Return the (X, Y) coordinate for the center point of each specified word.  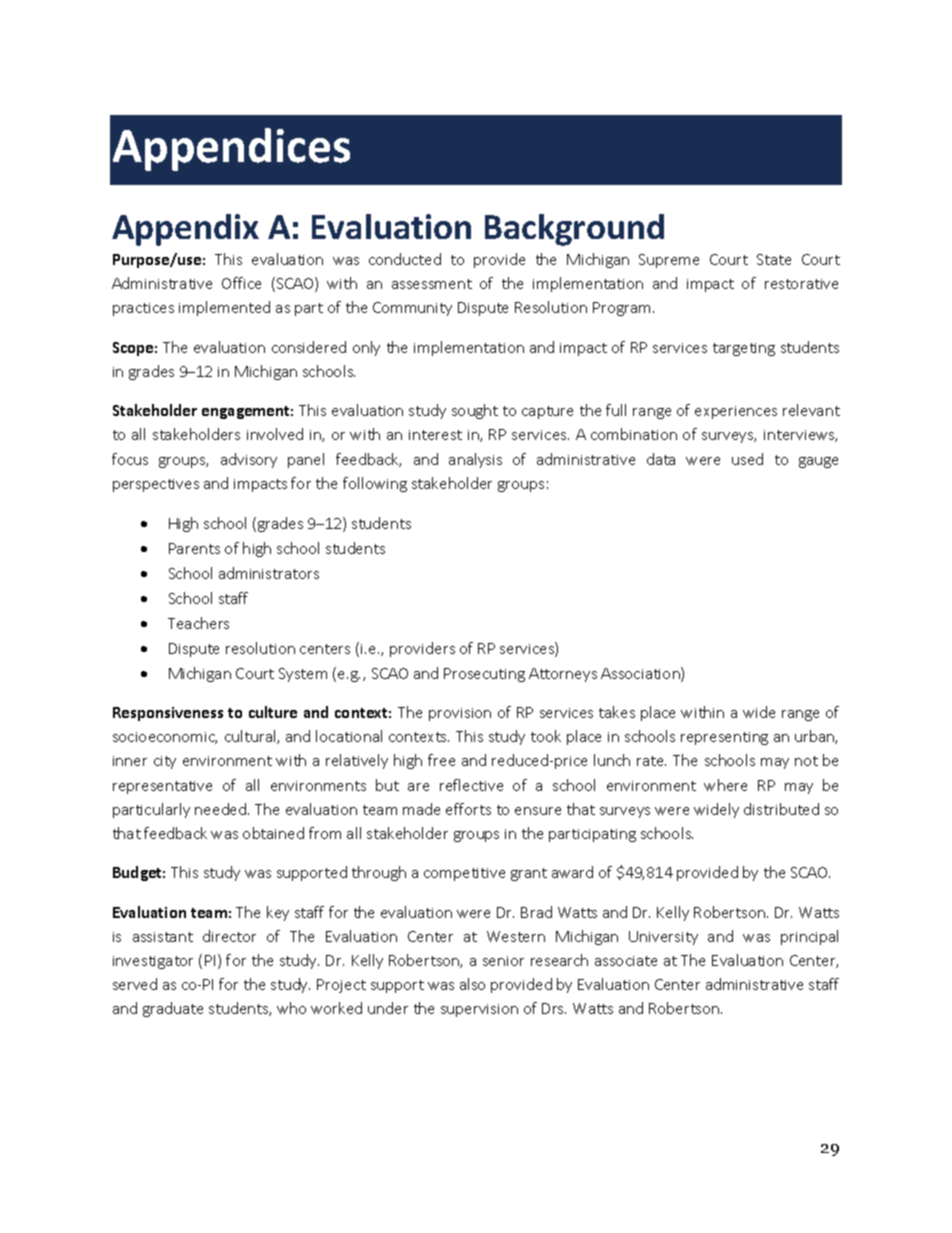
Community (412, 309)
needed (222, 809)
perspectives (156, 485)
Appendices (231, 149)
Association (641, 674)
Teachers (198, 623)
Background (574, 230)
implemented (224, 308)
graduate (173, 1009)
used (747, 459)
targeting (744, 349)
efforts (468, 809)
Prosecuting (484, 675)
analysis (475, 460)
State (774, 259)
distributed (781, 809)
